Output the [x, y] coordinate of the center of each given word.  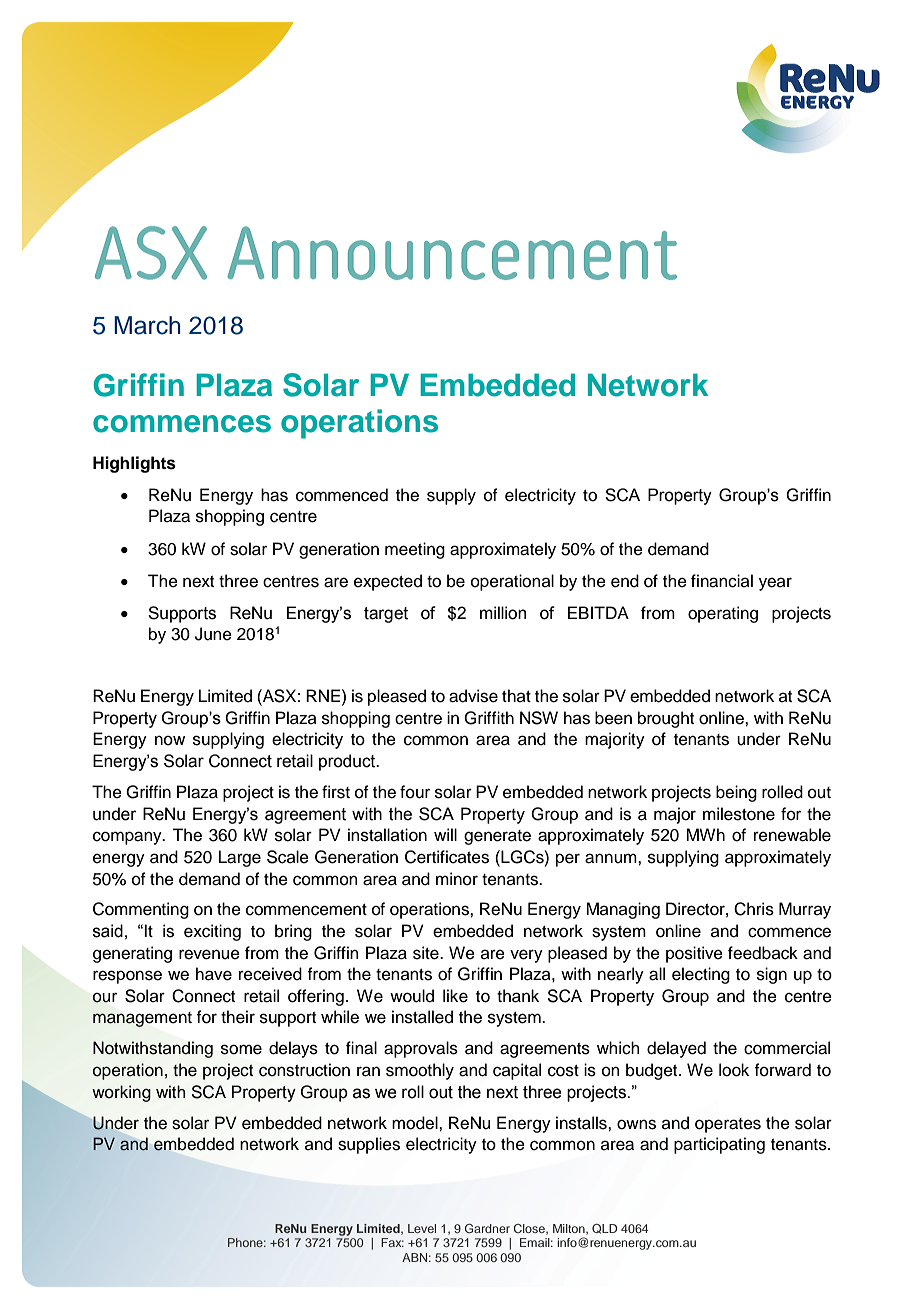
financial [722, 581]
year [775, 584]
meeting [415, 550]
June [213, 634]
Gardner [487, 1228]
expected [388, 582]
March [147, 325]
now [170, 740]
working [121, 1093]
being [736, 793]
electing [701, 975]
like [455, 996]
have [214, 974]
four [415, 792]
